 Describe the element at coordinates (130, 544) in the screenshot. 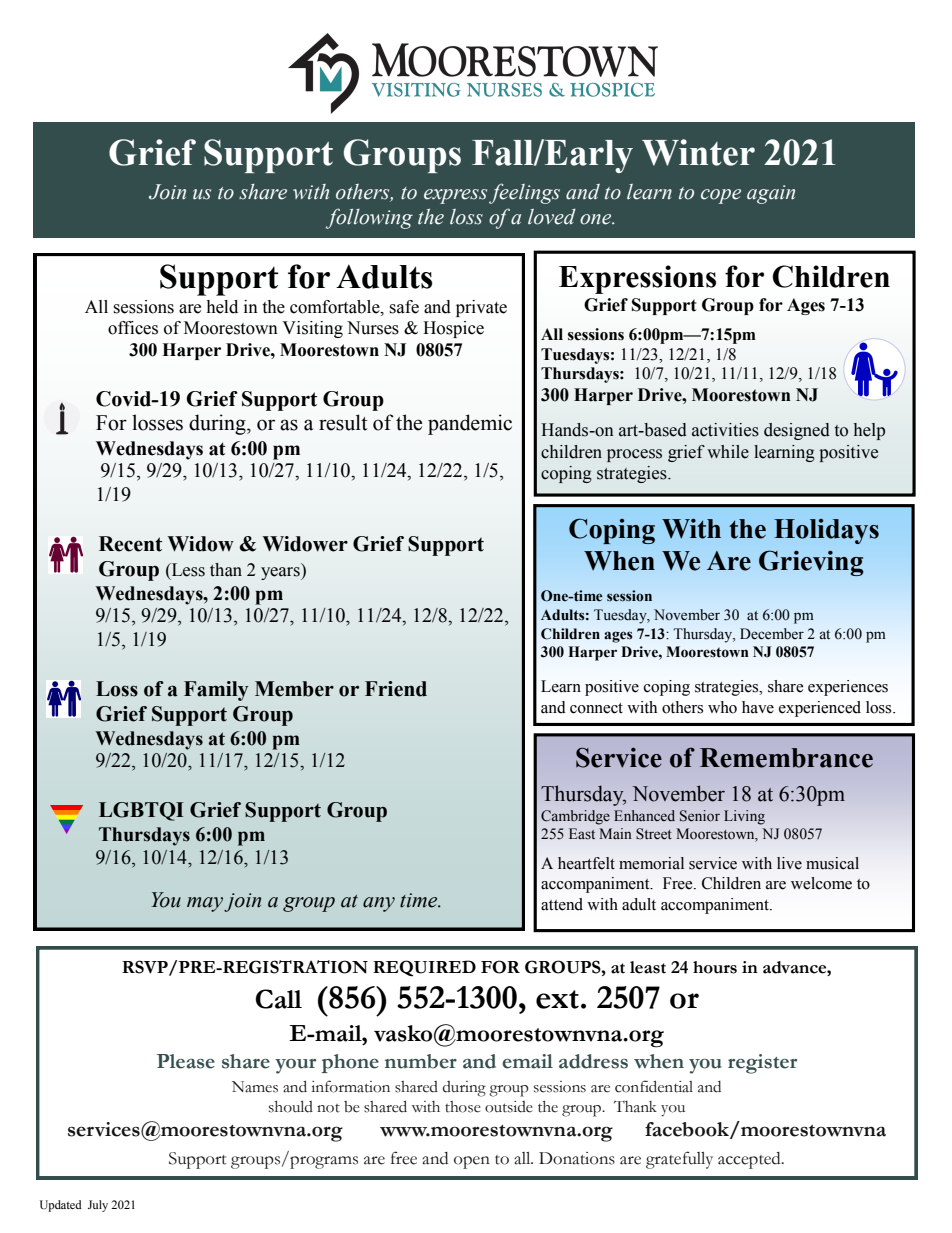

I see `Recent` at that location.
